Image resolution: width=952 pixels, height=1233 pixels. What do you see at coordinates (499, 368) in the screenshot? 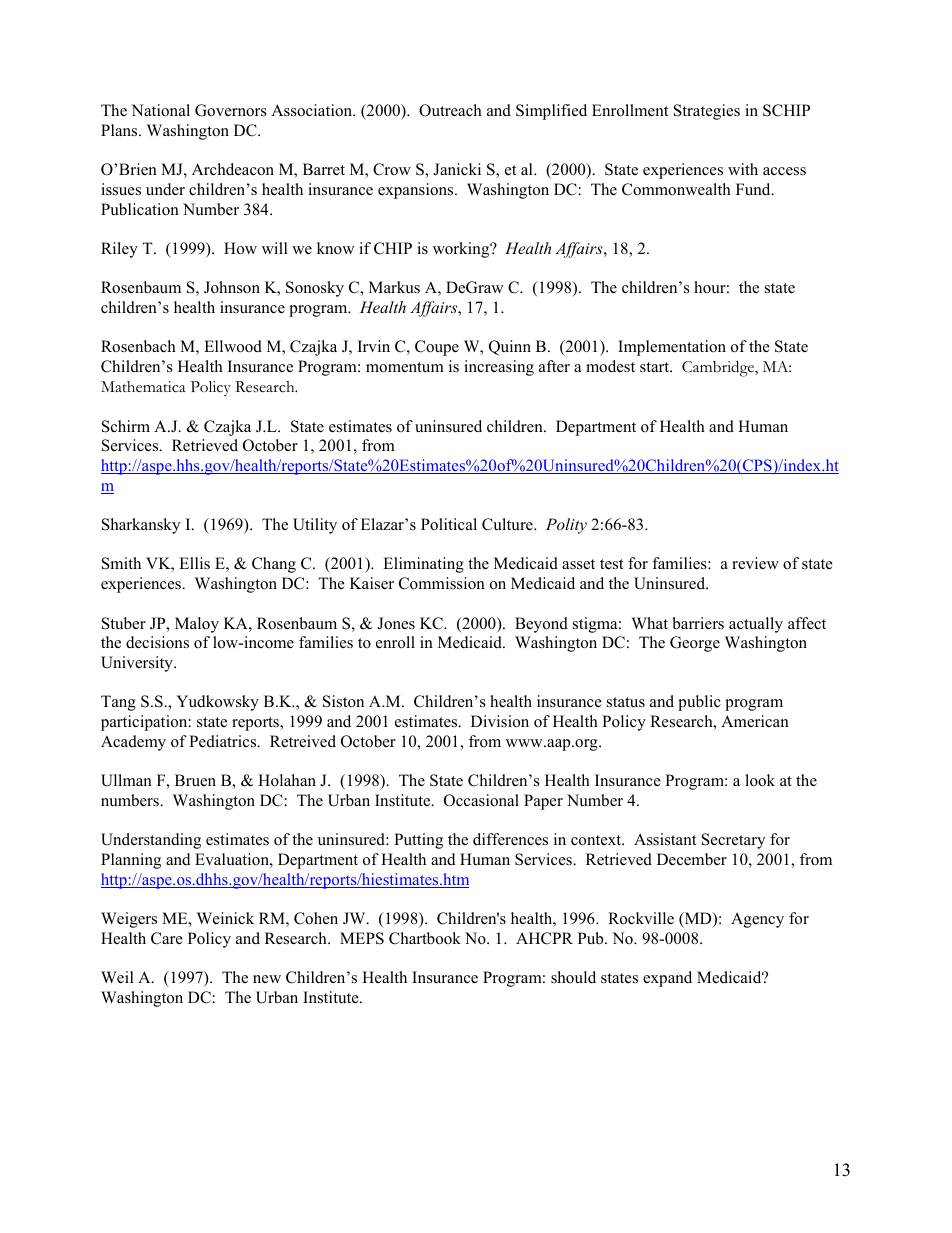
I see `increasing` at bounding box center [499, 368].
